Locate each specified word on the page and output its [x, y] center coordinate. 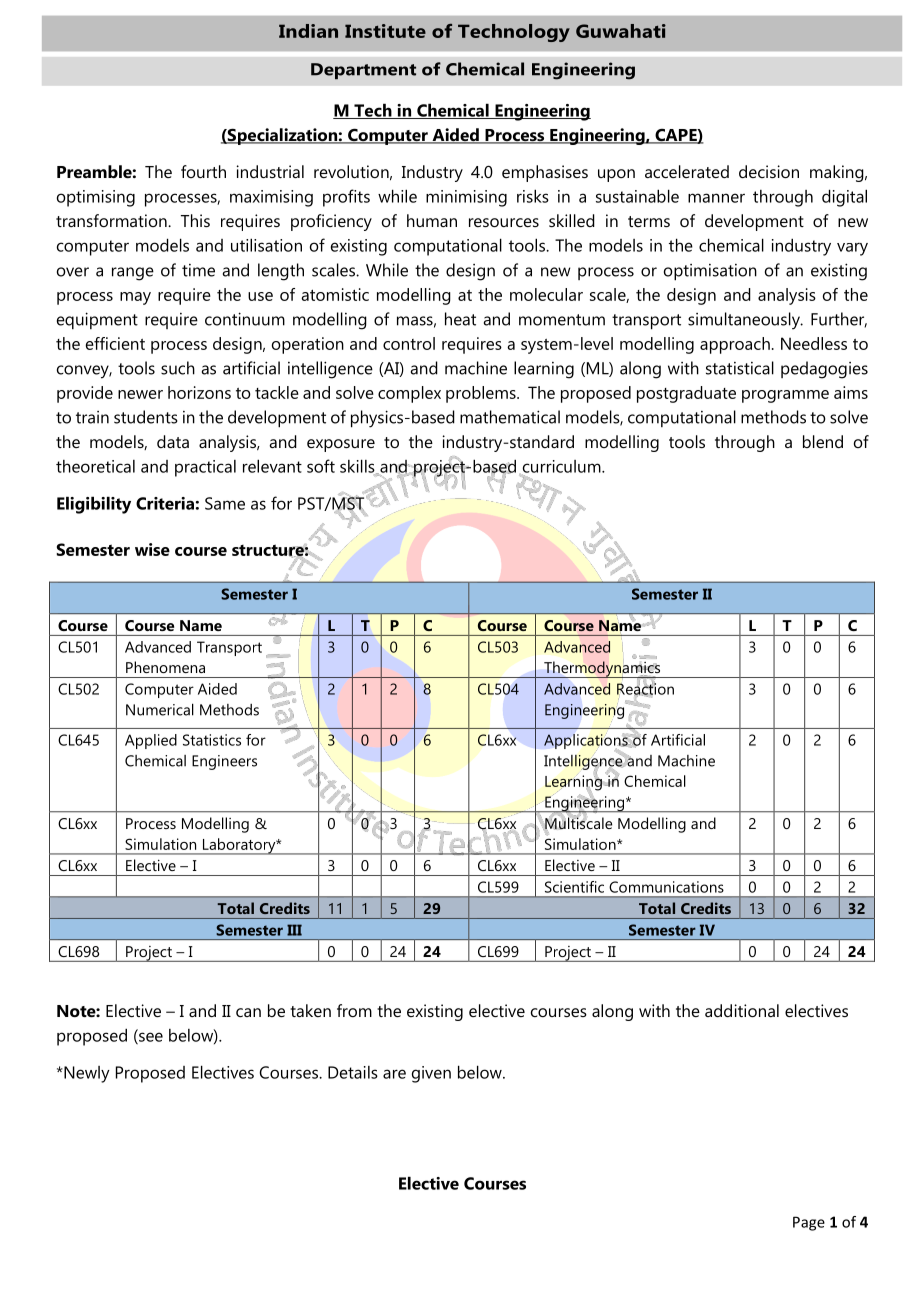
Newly [86, 1074]
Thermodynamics [602, 669]
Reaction [645, 689]
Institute [385, 31]
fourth [203, 171]
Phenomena [165, 667]
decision [769, 171]
